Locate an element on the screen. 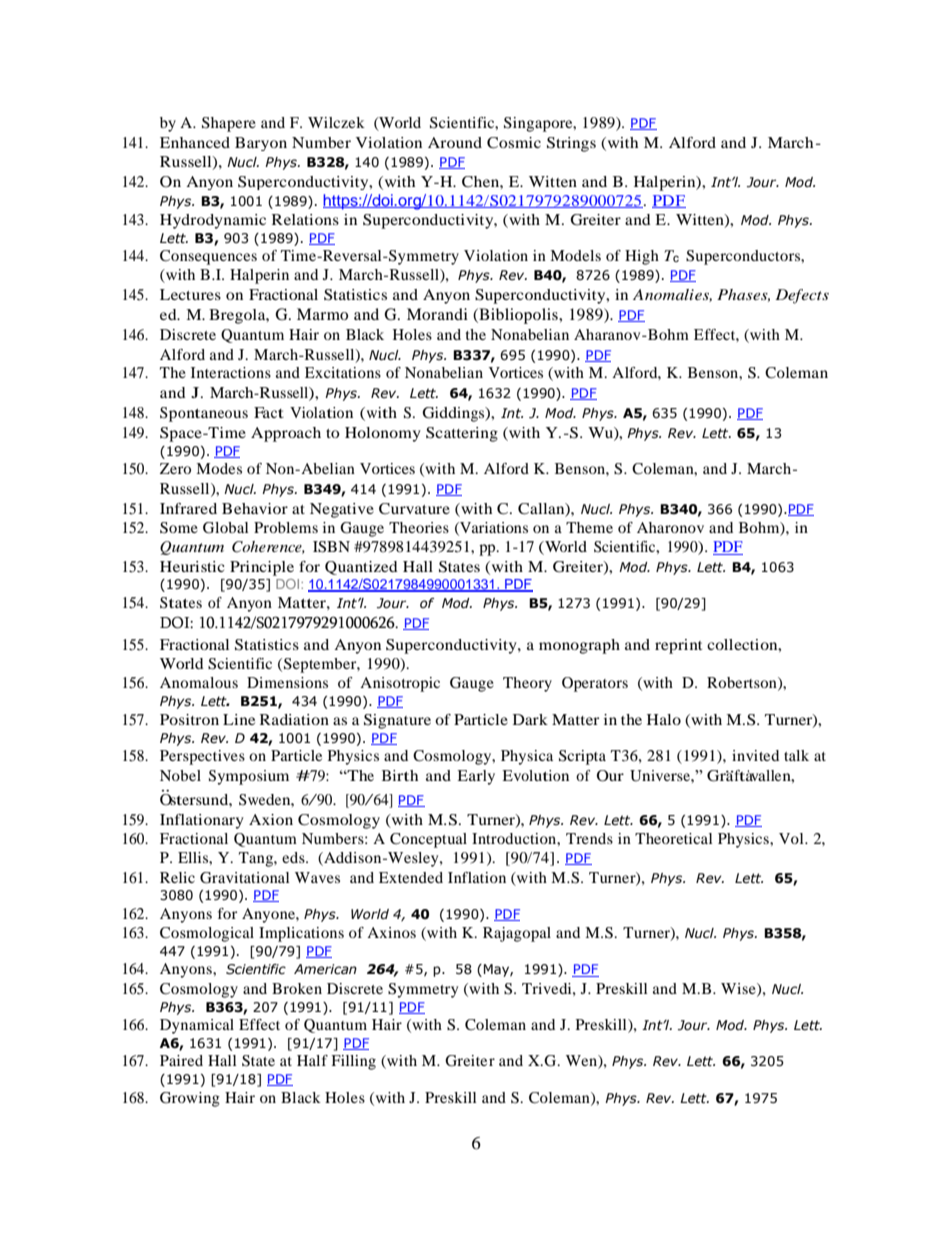 This screenshot has height=1233, width=952. Theoretical is located at coordinates (674, 838).
